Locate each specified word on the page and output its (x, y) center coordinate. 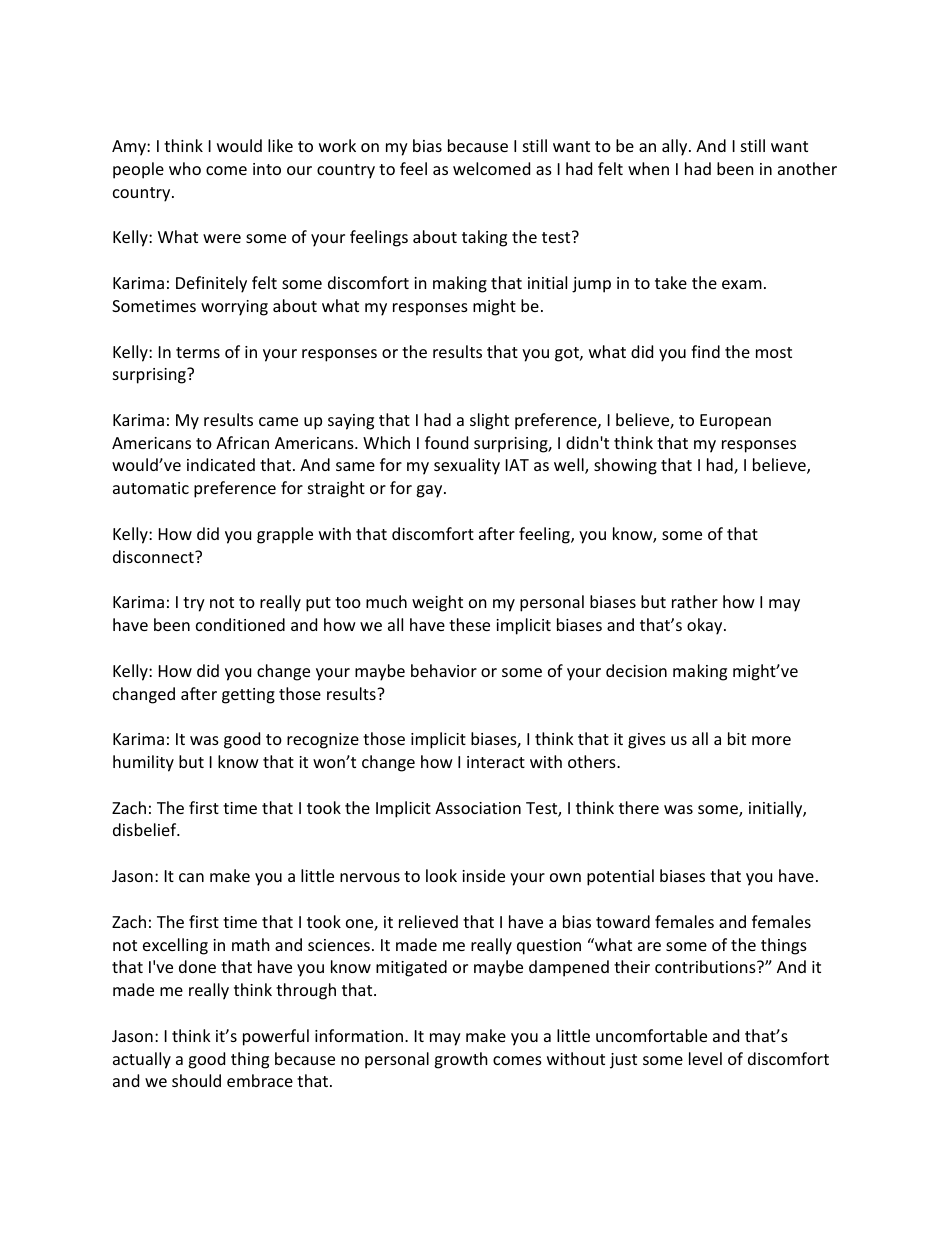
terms (198, 352)
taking (484, 238)
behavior (444, 670)
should (196, 1080)
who (185, 168)
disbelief (146, 829)
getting (248, 696)
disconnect (154, 556)
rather (695, 601)
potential (620, 877)
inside (483, 875)
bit (737, 738)
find (705, 351)
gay (430, 491)
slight (489, 421)
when (648, 168)
